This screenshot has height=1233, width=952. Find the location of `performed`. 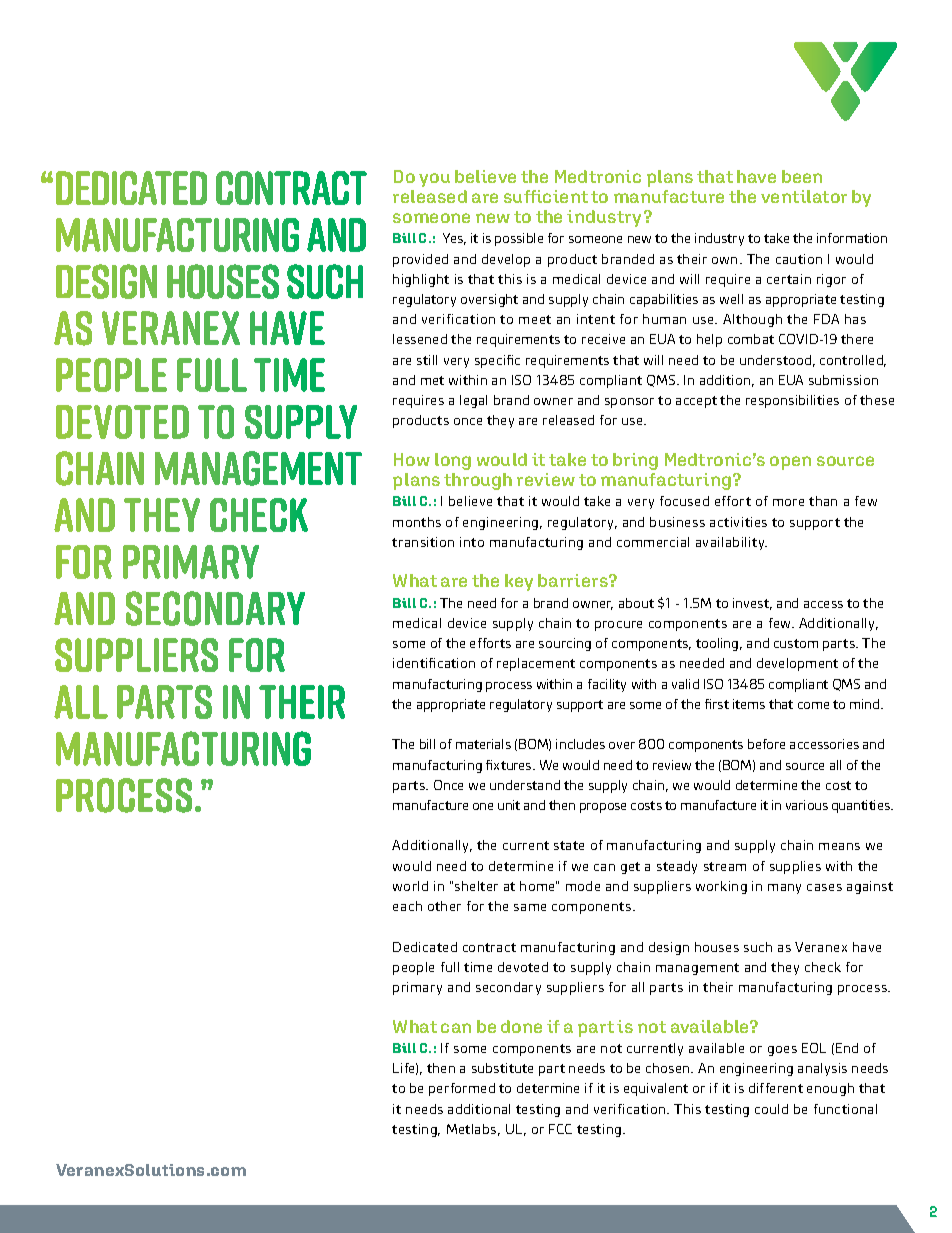

performed is located at coordinates (462, 1089).
